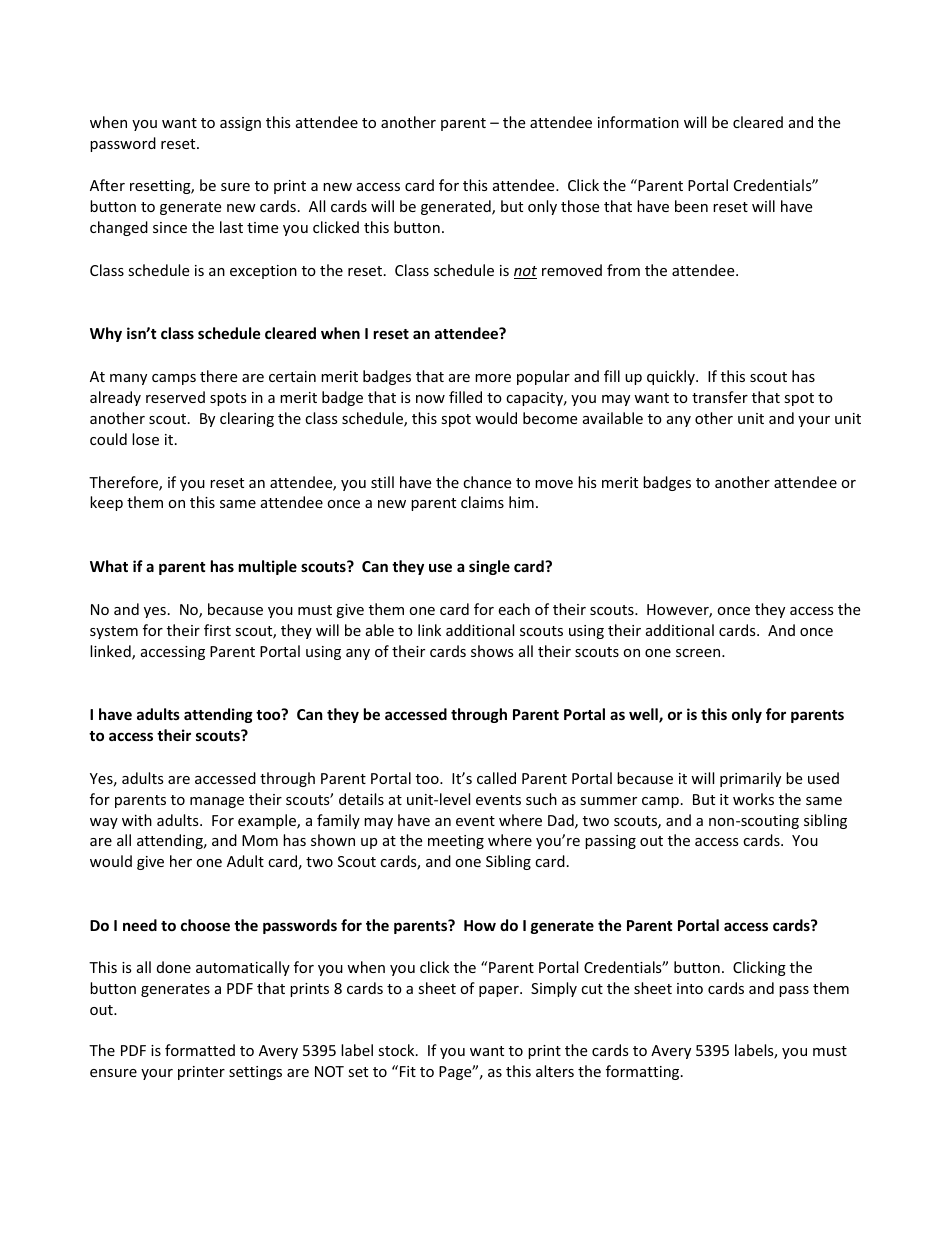 The image size is (952, 1233). I want to click on been, so click(691, 206).
